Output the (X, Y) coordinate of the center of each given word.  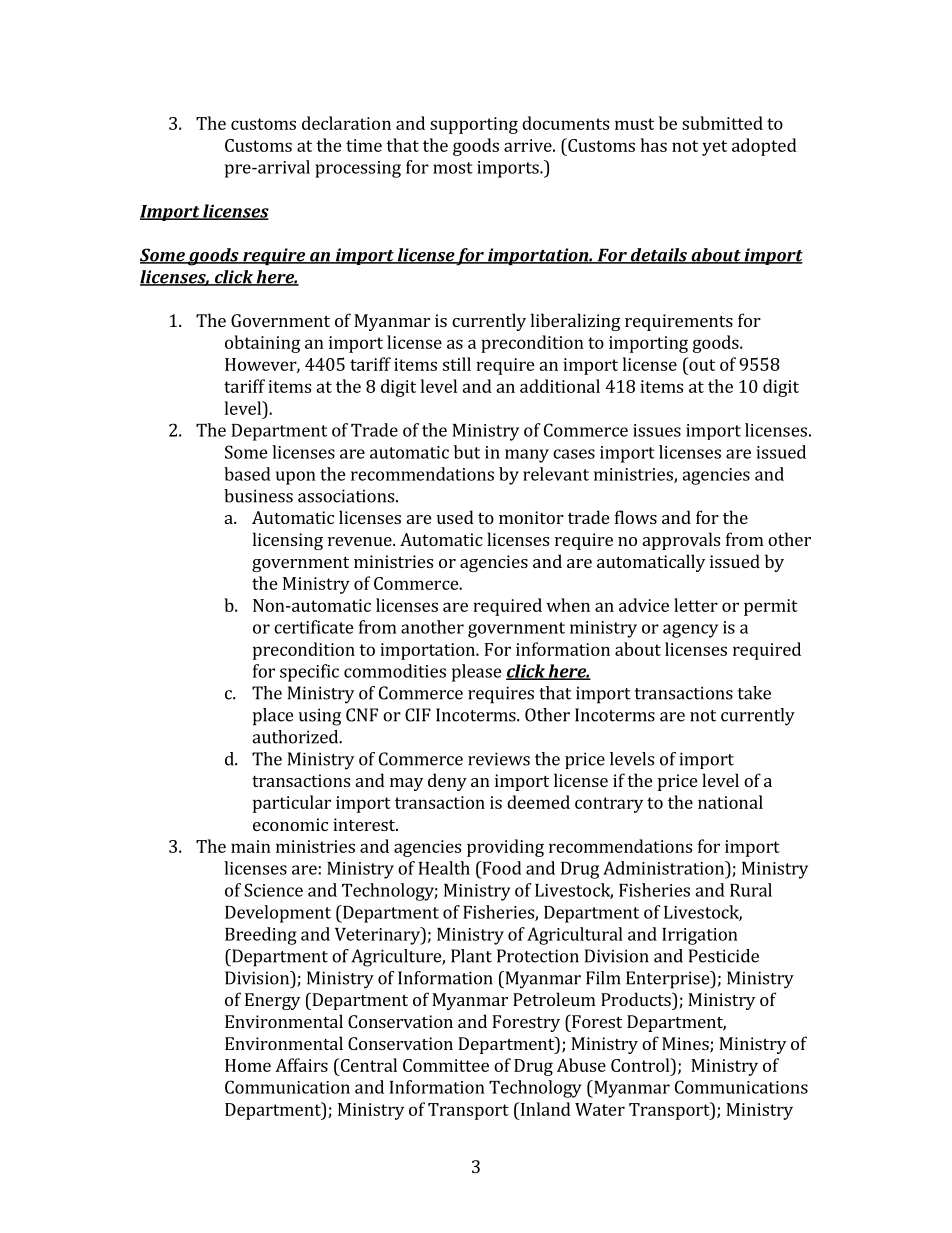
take (754, 693)
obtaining (262, 344)
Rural (751, 890)
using (320, 717)
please (477, 673)
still (457, 364)
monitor (531, 517)
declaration (346, 123)
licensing (288, 541)
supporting (474, 125)
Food (500, 868)
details (659, 256)
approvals (681, 541)
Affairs (301, 1065)
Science (273, 890)
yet (714, 148)
